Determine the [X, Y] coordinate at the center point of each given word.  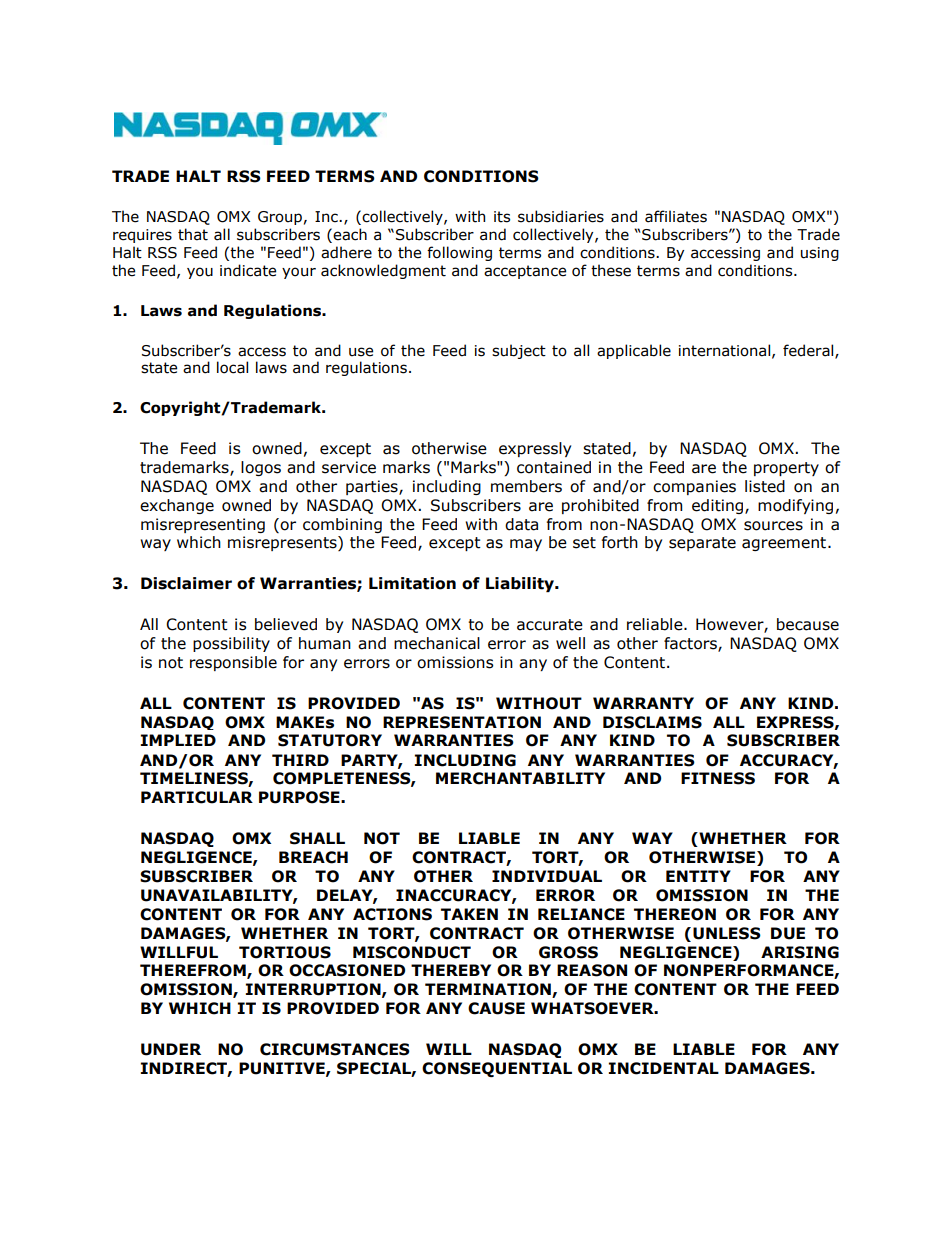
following [459, 253]
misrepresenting [203, 525]
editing [719, 506]
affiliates [676, 216]
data [521, 524]
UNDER [171, 1049]
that [193, 234]
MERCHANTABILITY [520, 778]
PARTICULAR [197, 797]
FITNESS [718, 778]
